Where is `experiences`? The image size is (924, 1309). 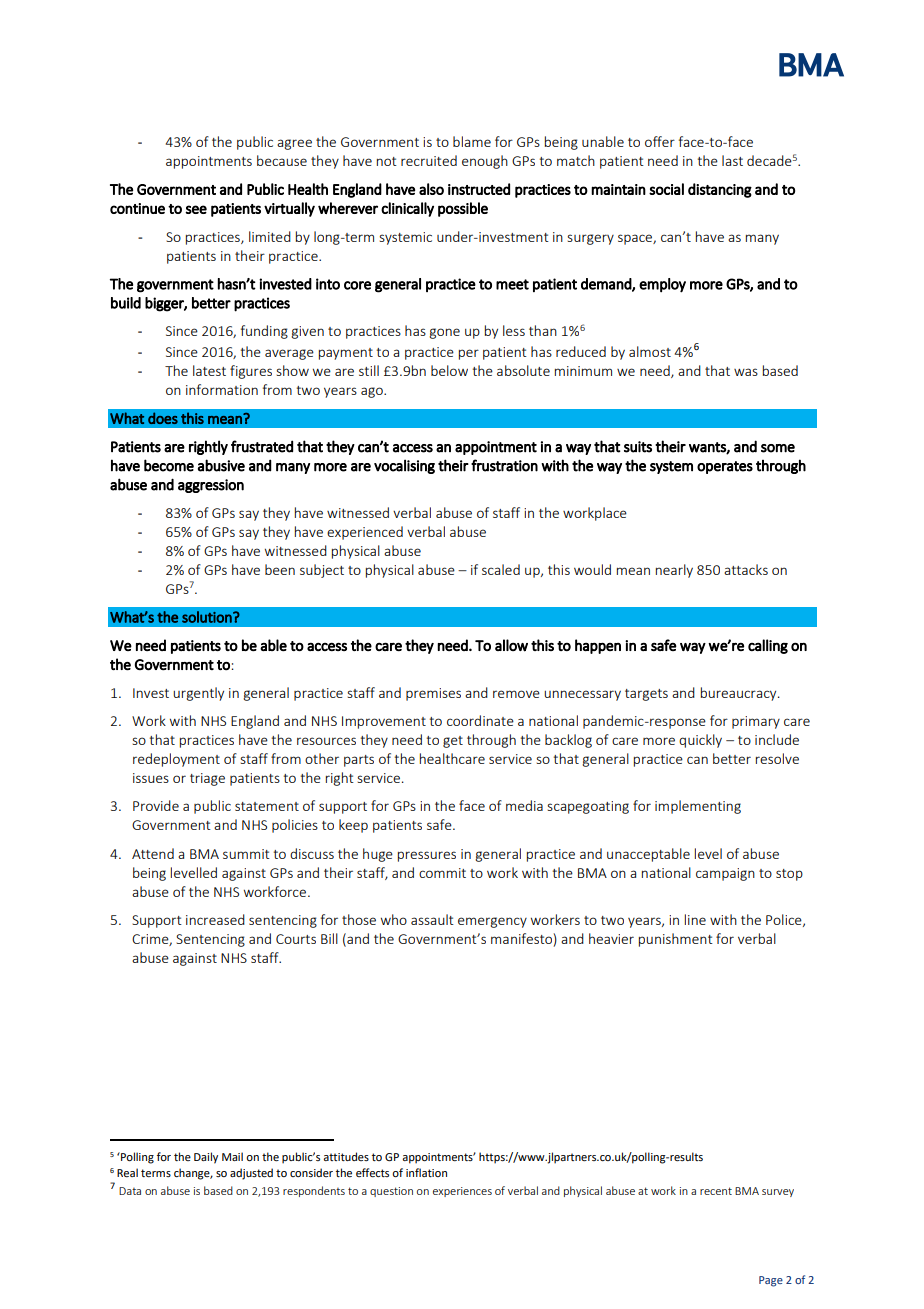
experiences is located at coordinates (462, 1192).
